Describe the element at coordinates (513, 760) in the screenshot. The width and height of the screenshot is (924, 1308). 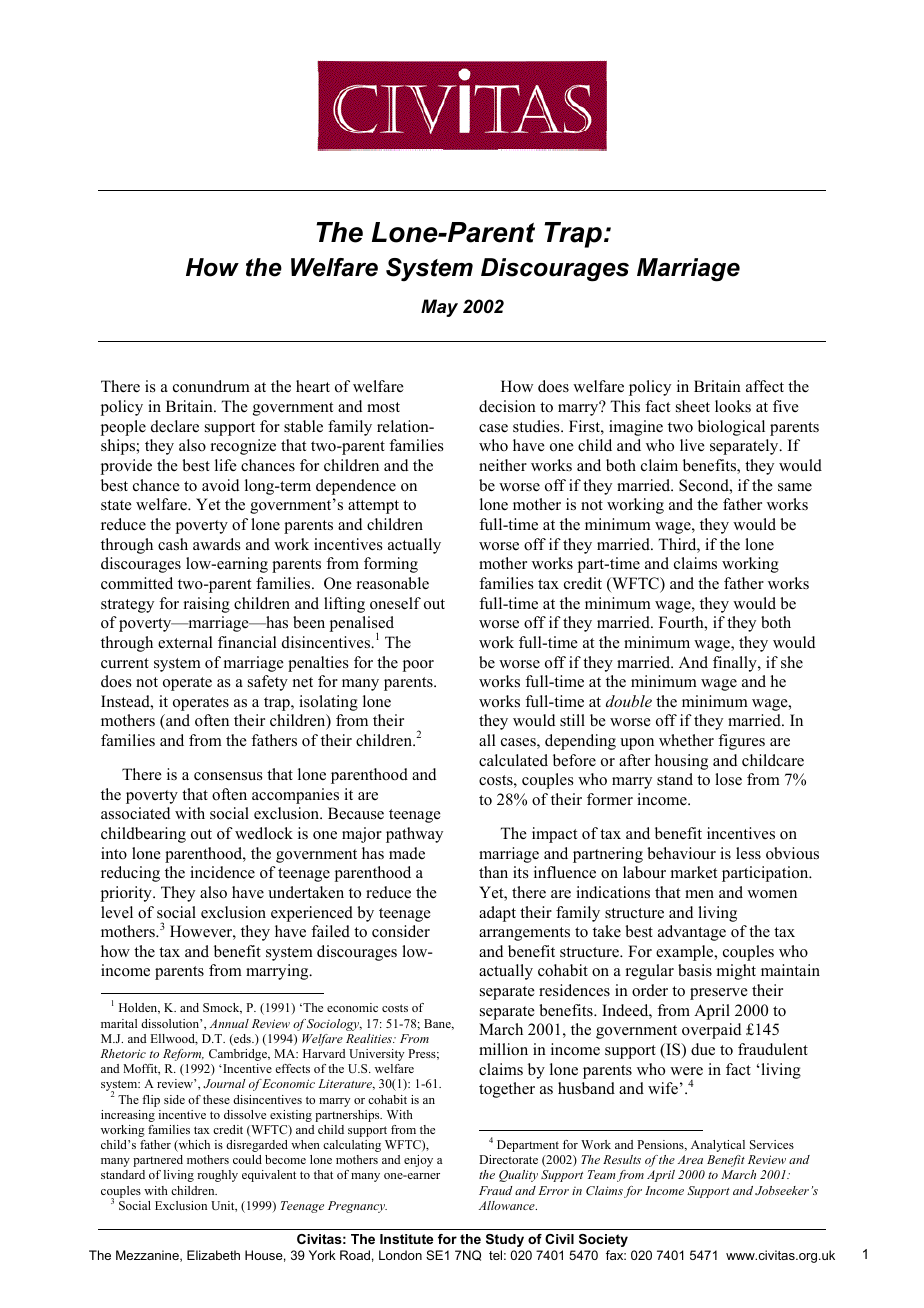
I see `calculated` at that location.
